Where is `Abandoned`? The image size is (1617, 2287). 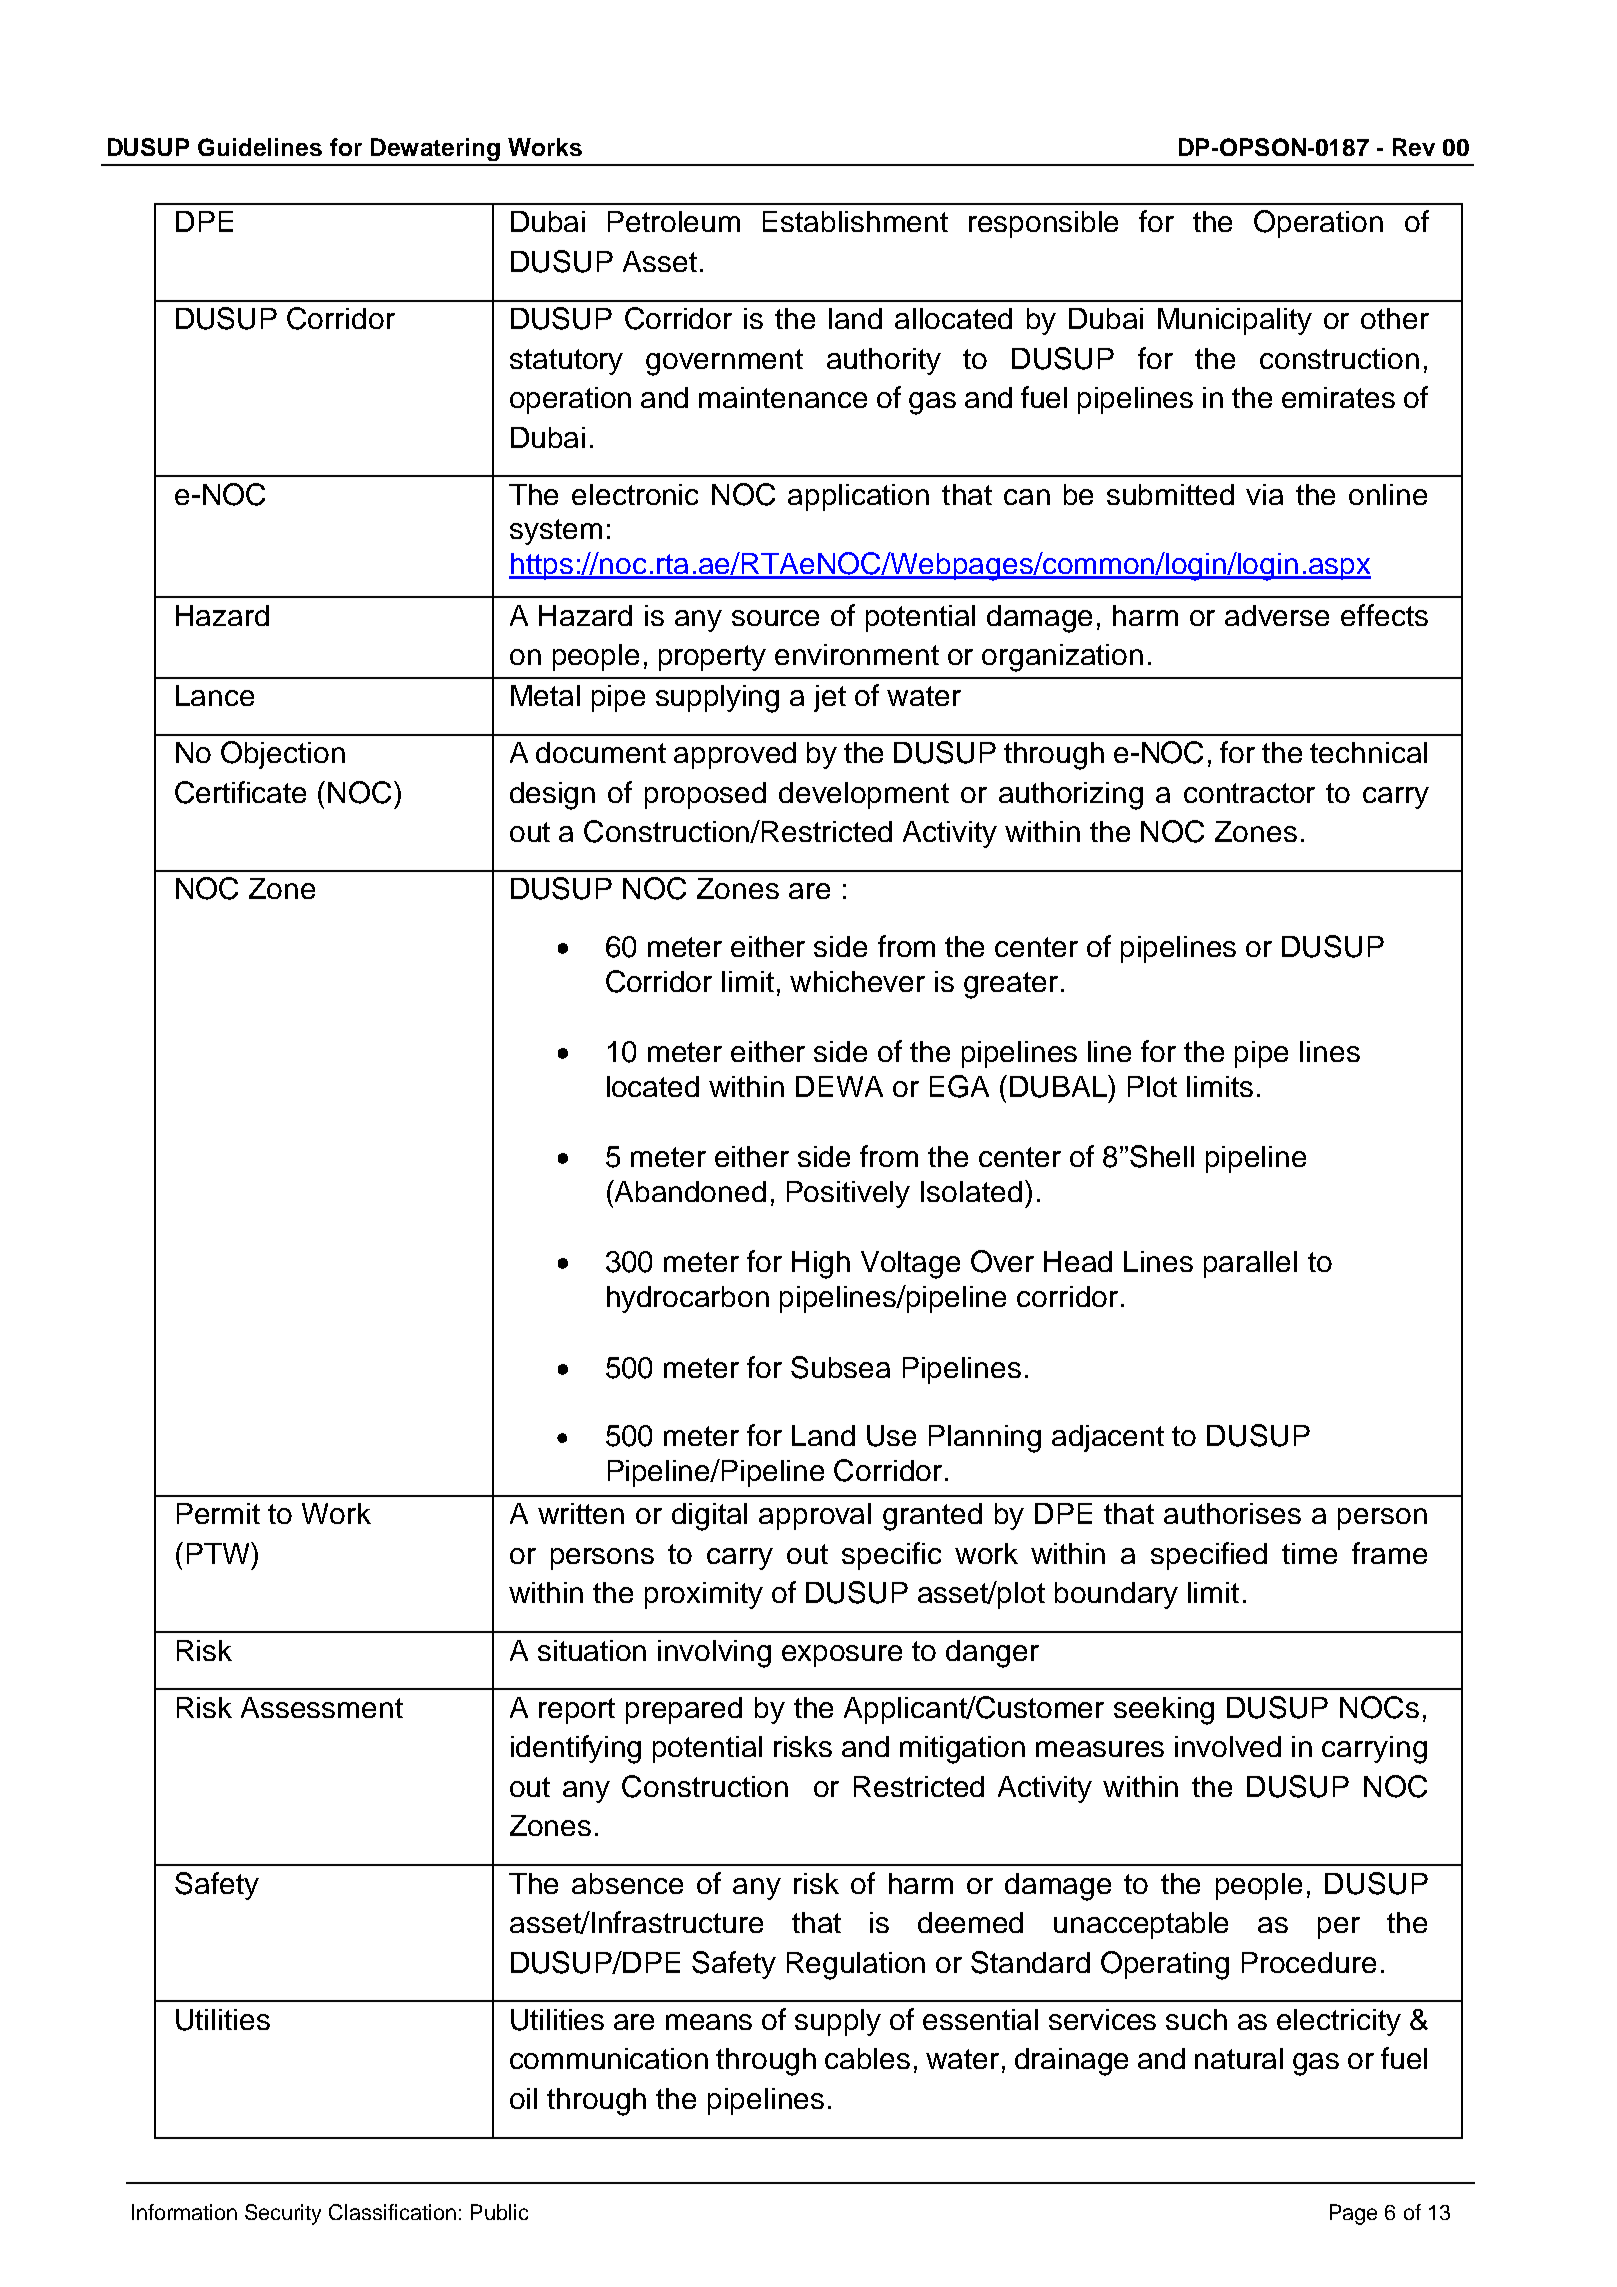 Abandoned is located at coordinates (689, 1191).
